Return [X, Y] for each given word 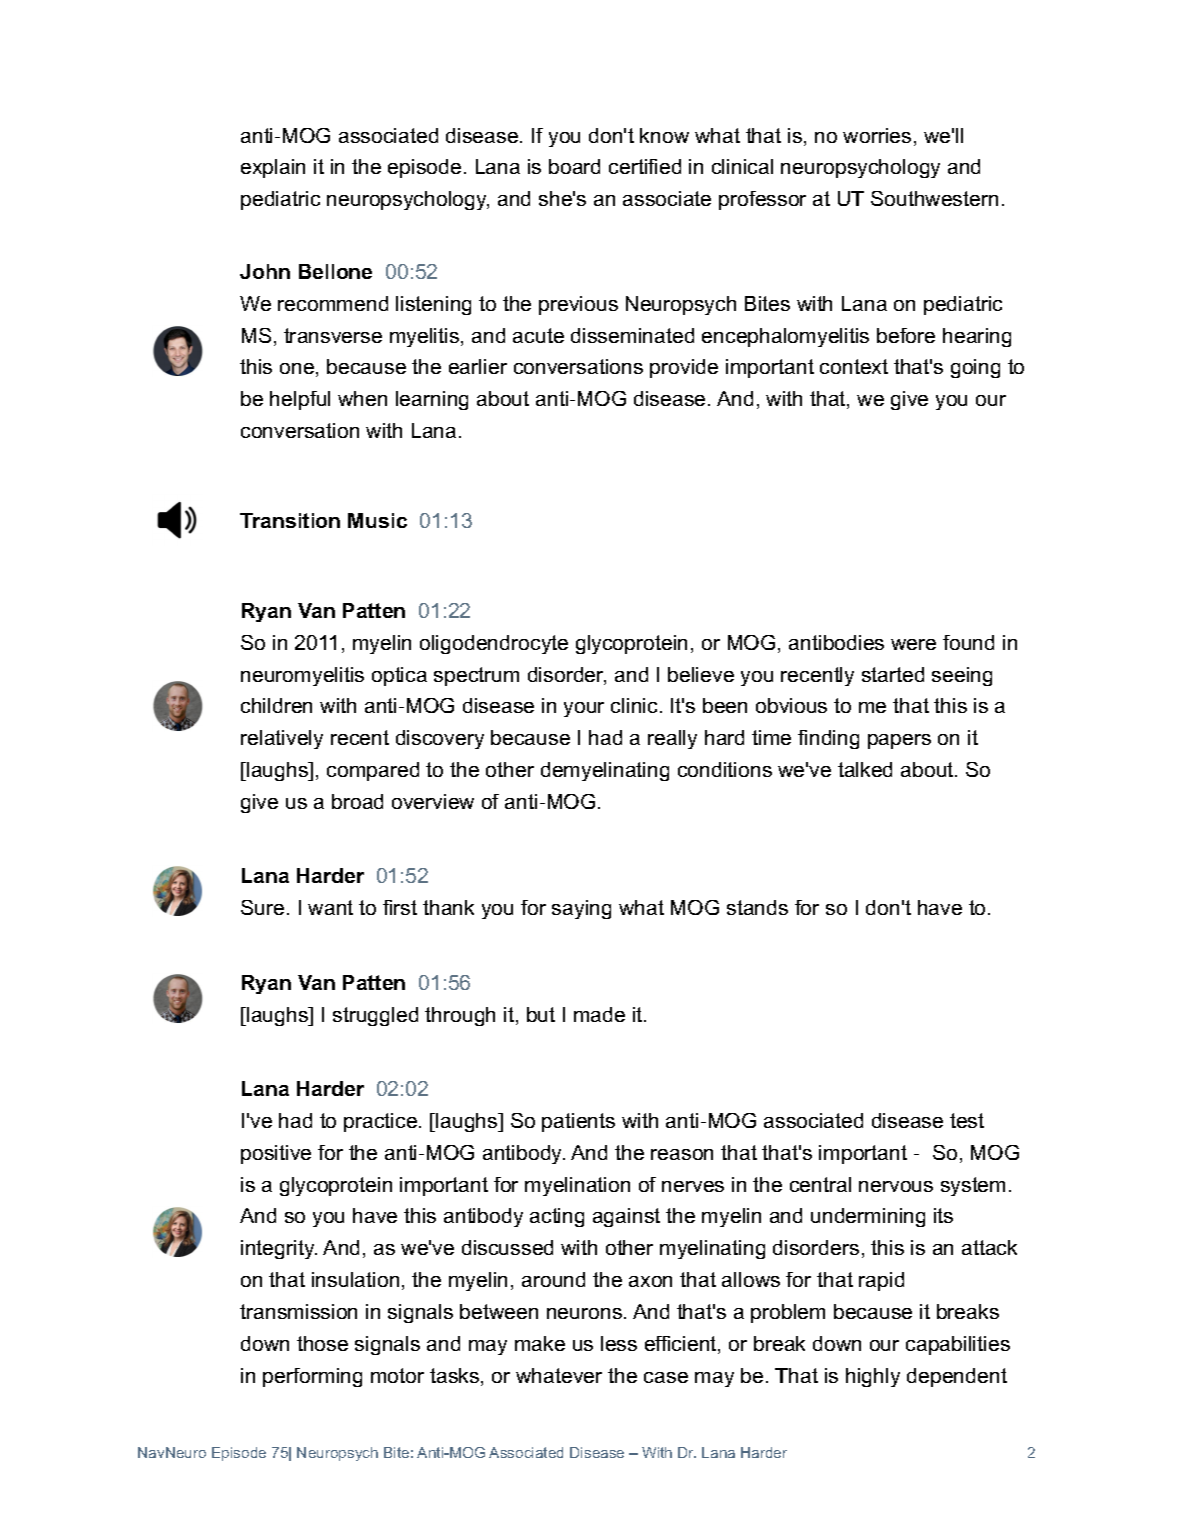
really [672, 739]
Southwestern [934, 198]
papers [899, 741]
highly [873, 1377]
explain [273, 168]
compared [373, 771]
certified [645, 166]
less [619, 1343]
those [322, 1343]
